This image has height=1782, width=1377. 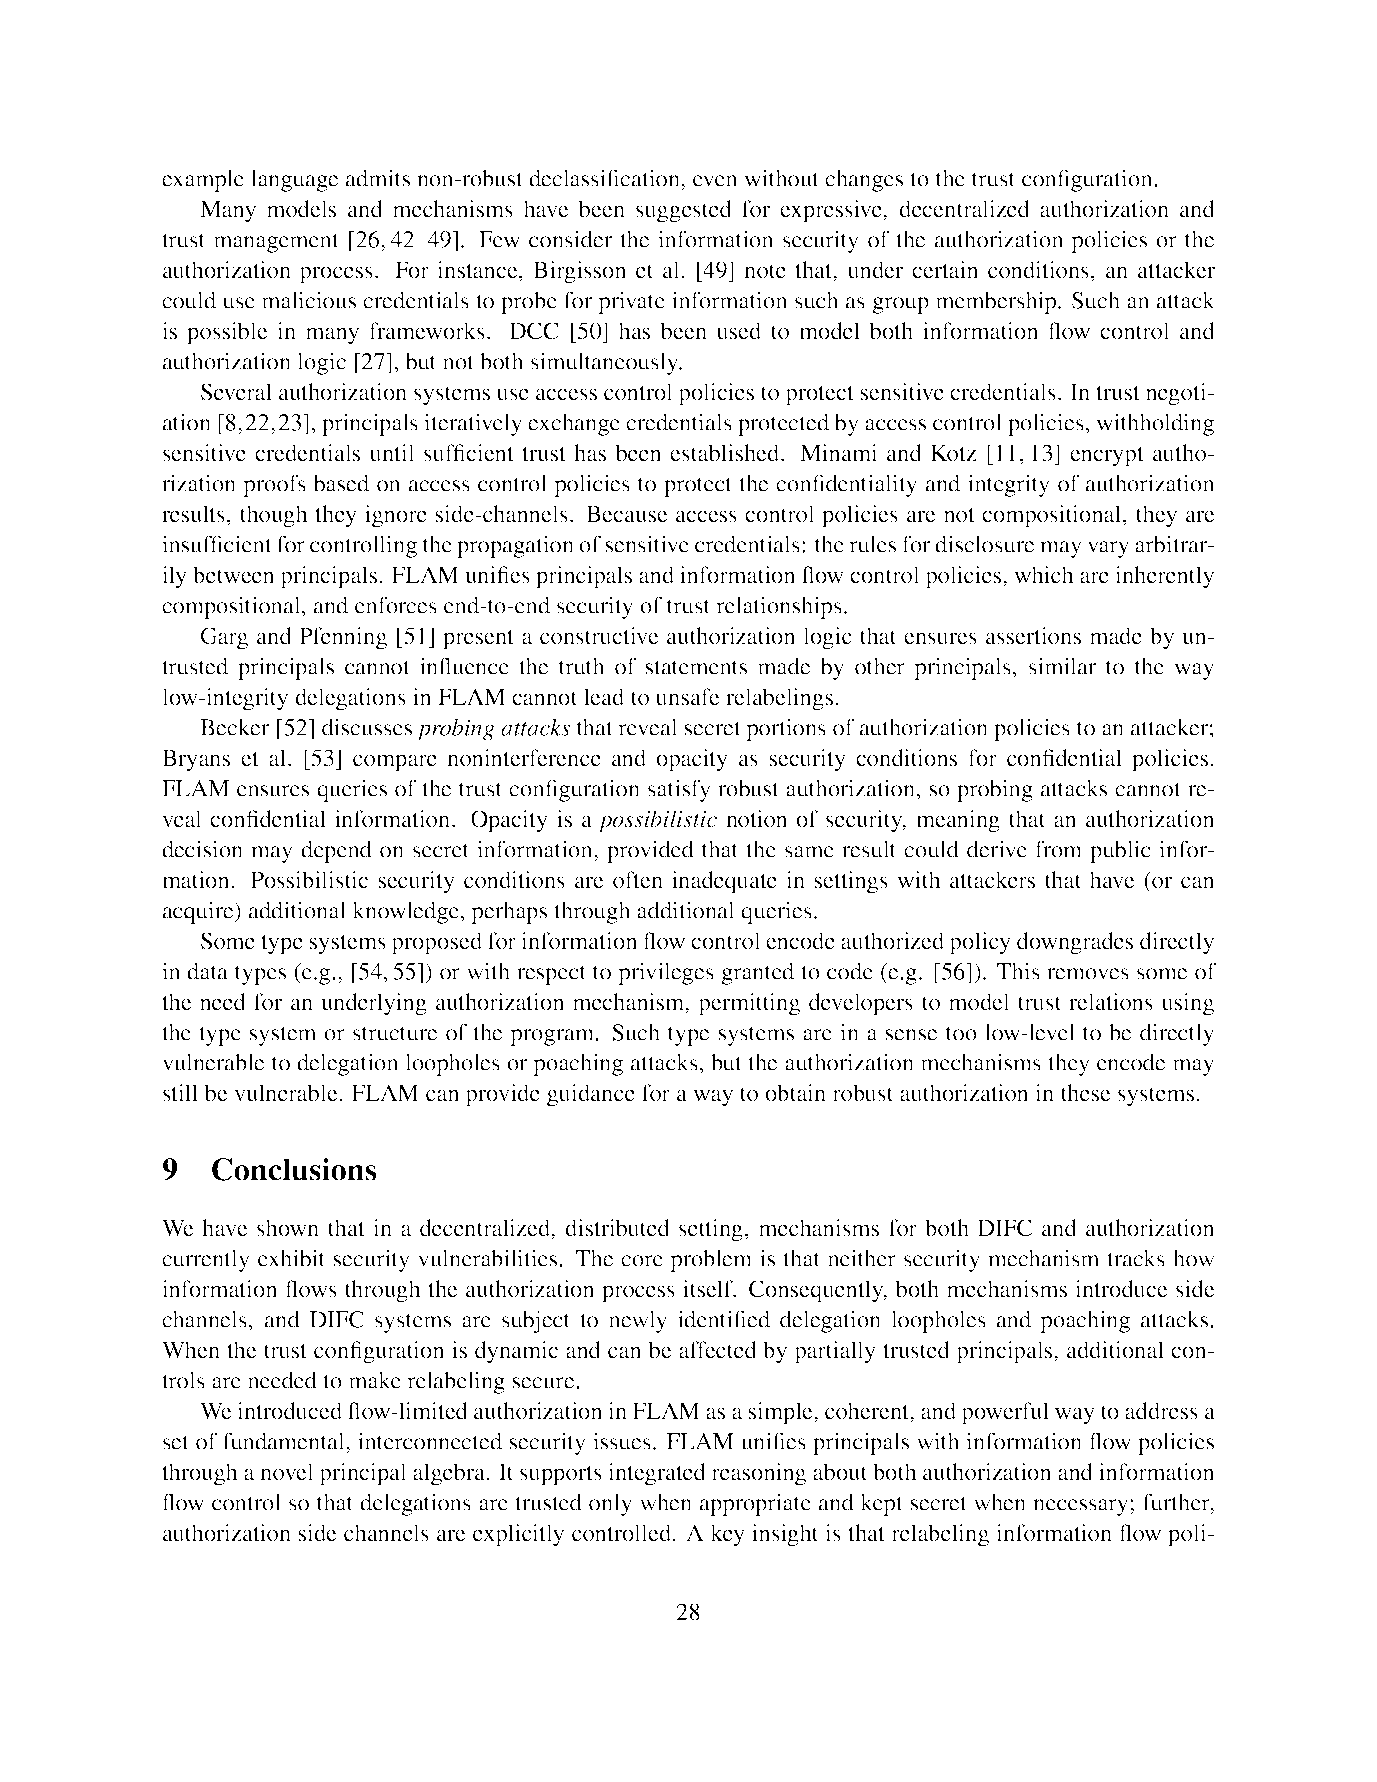 I want to click on suggested, so click(x=684, y=211).
